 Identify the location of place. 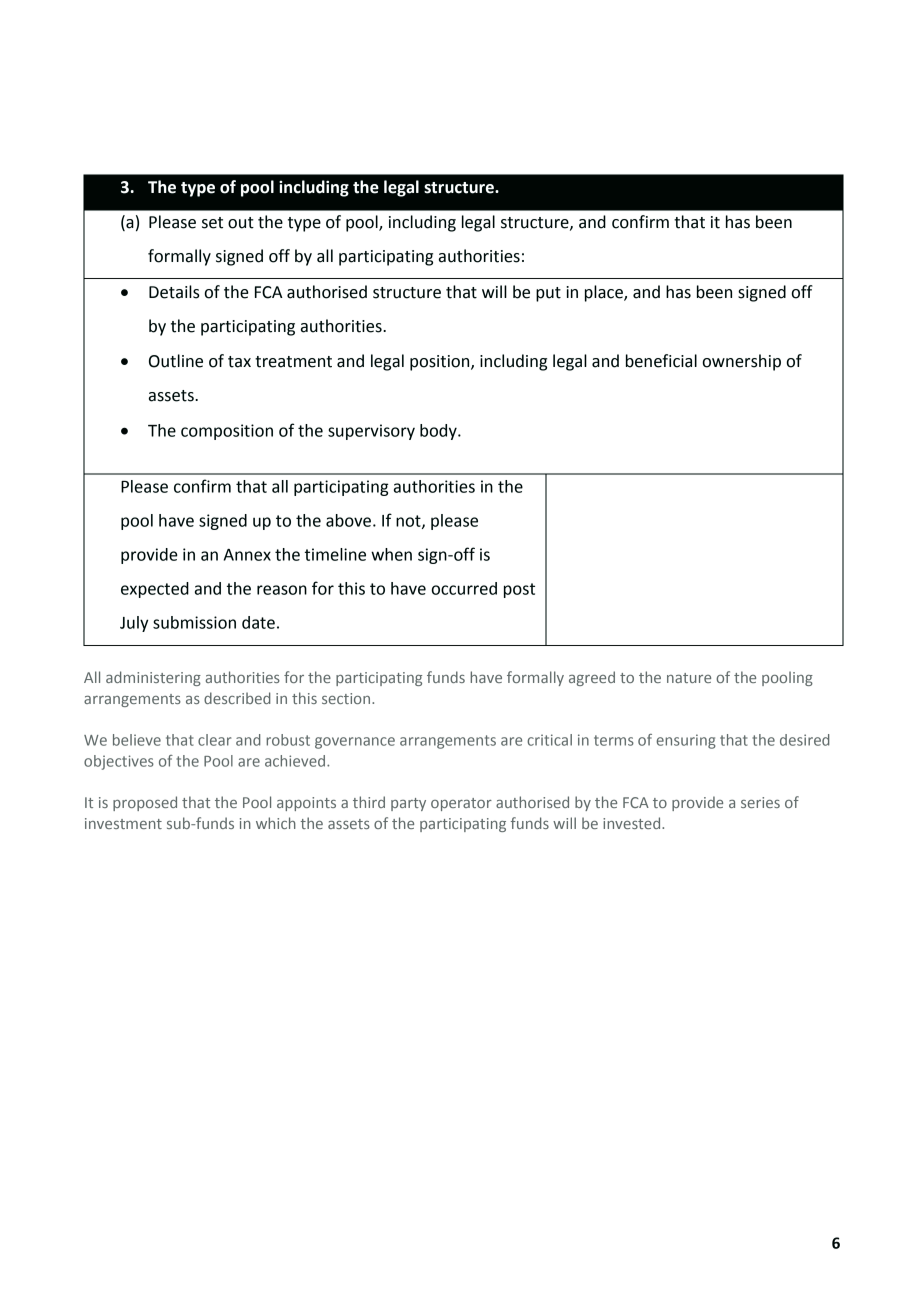
(605, 293).
